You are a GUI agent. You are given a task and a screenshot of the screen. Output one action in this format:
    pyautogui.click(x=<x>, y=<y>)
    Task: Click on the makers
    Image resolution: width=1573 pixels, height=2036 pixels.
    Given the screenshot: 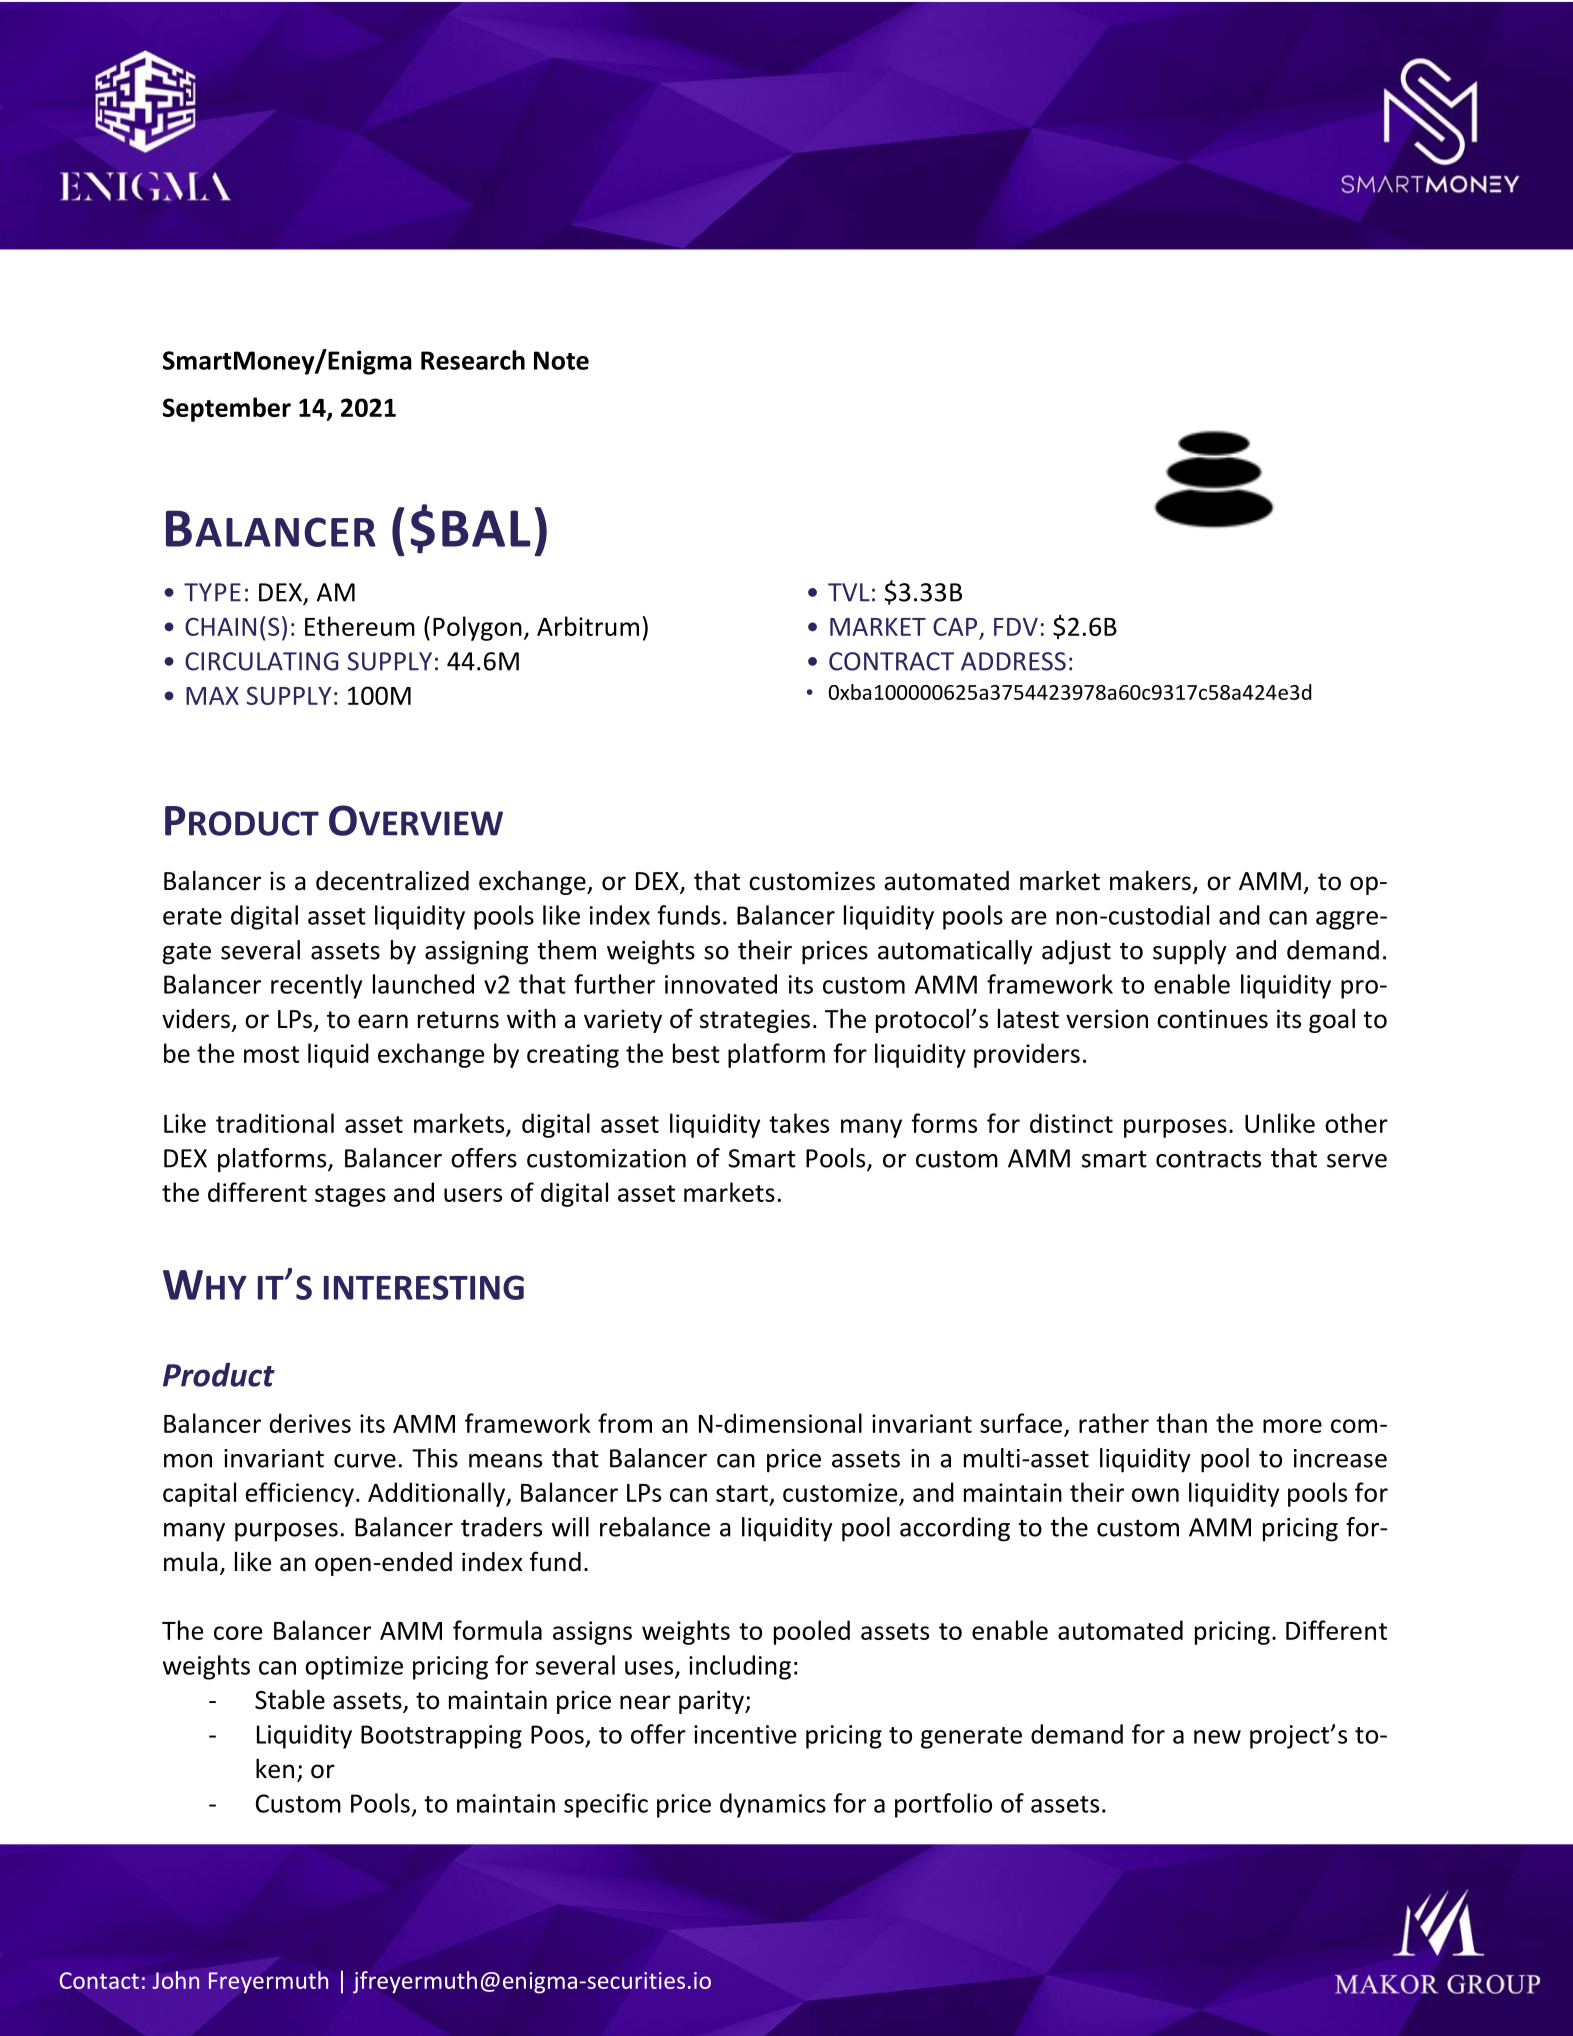 What is the action you would take?
    pyautogui.click(x=1150, y=881)
